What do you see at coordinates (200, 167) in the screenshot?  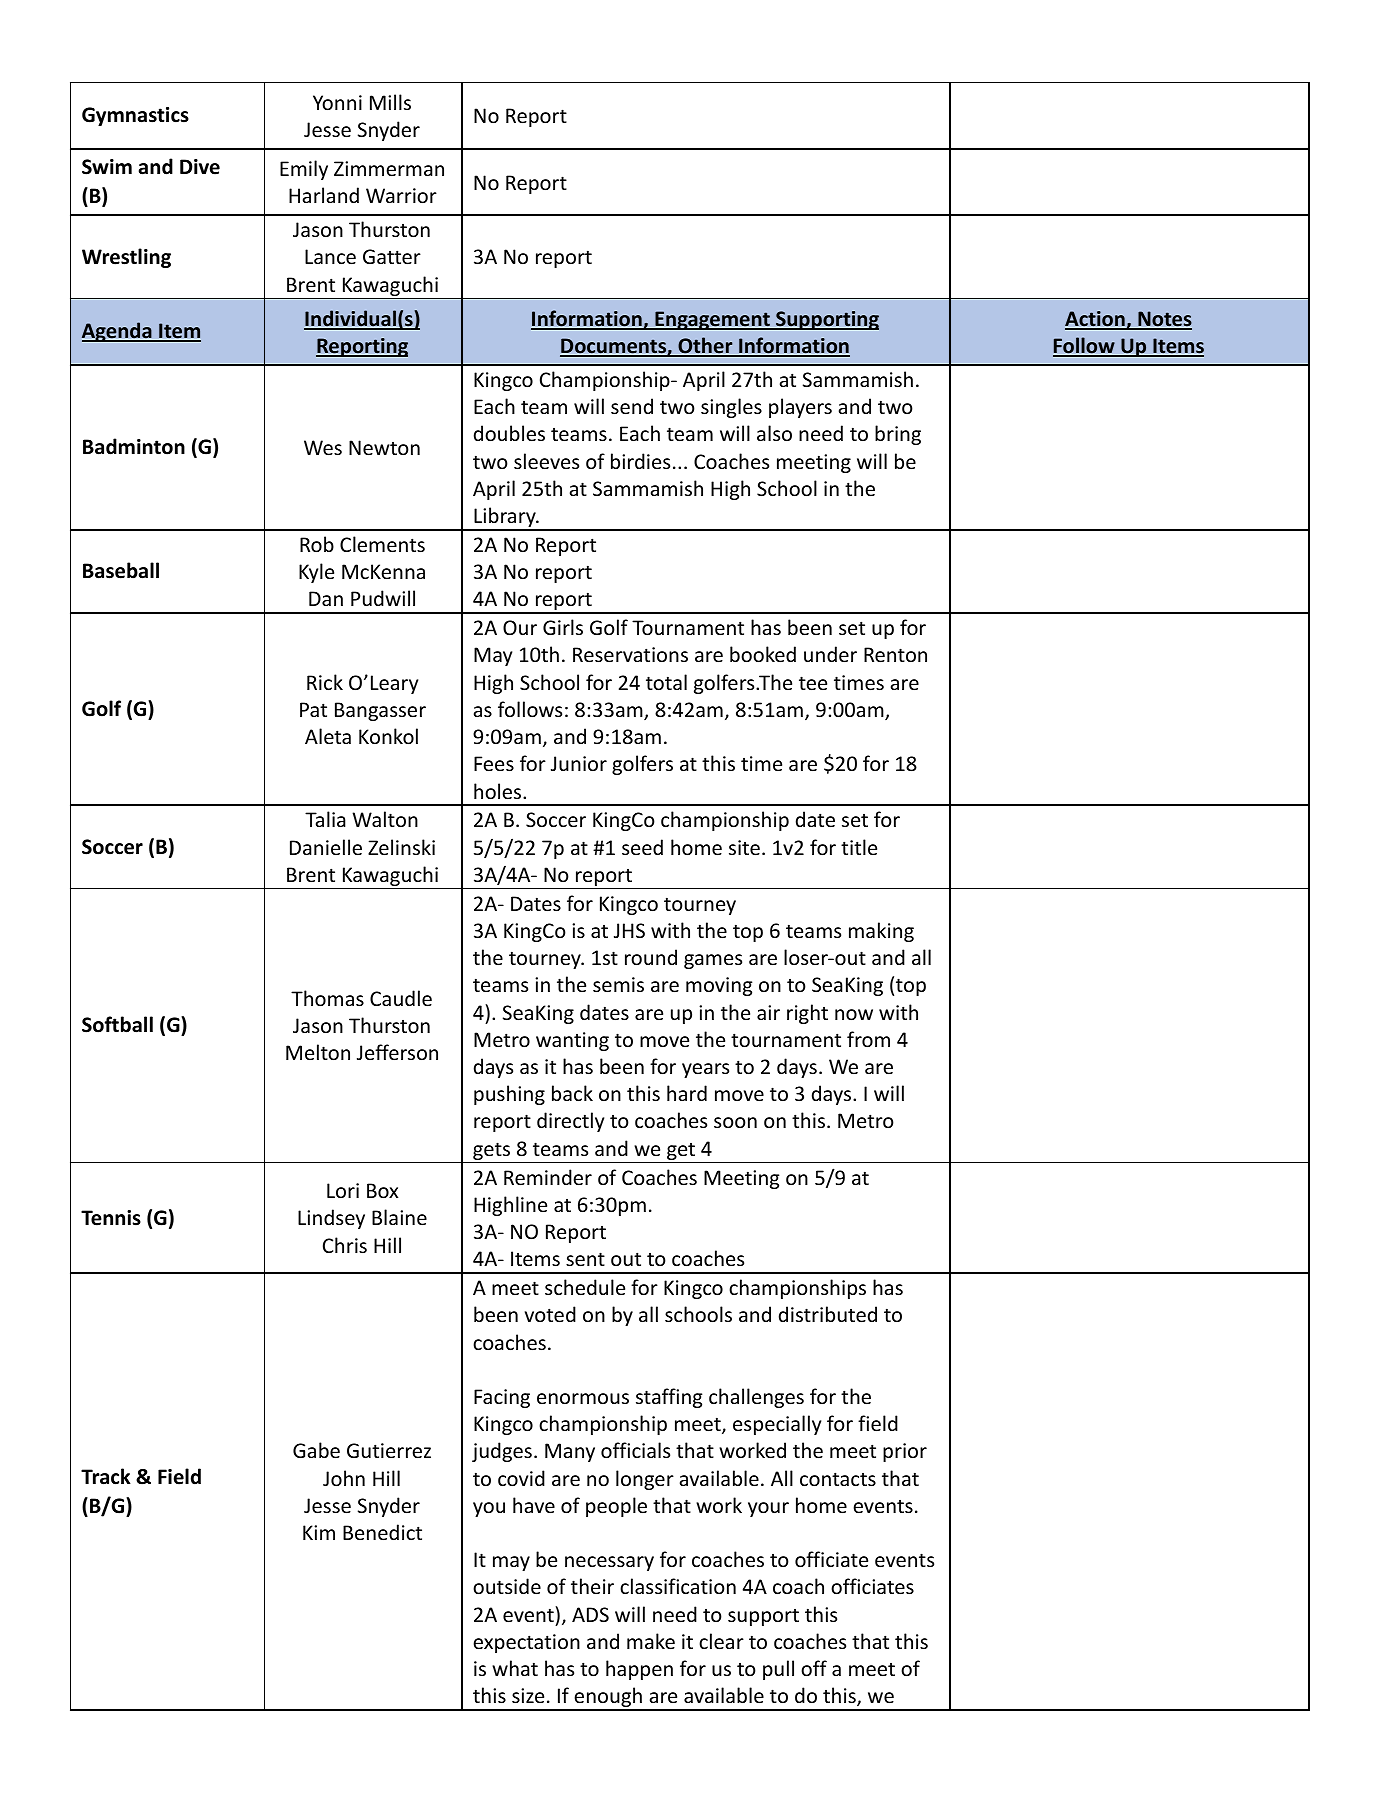 I see `Dive` at bounding box center [200, 167].
